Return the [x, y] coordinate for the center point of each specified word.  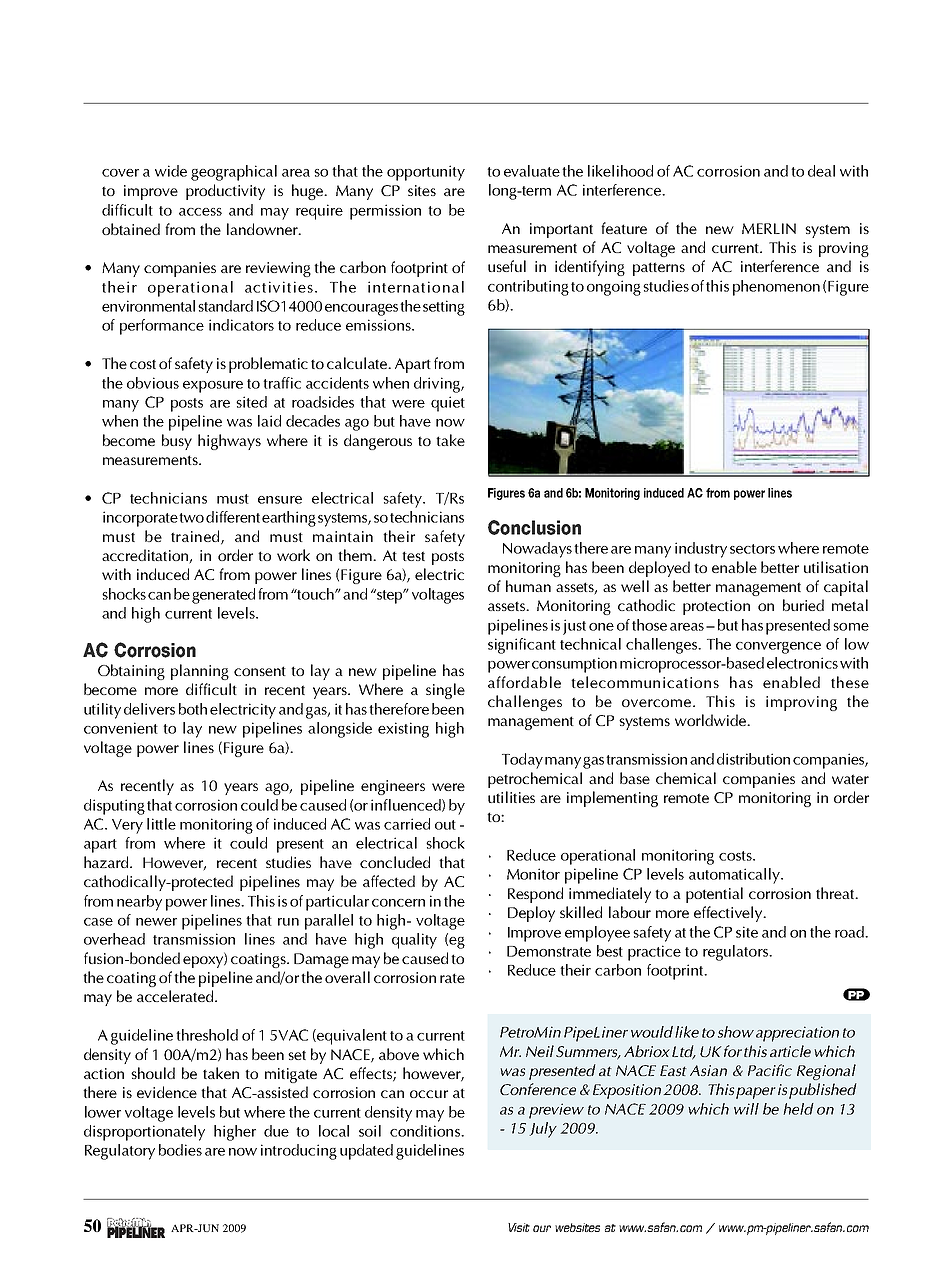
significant [522, 646]
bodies [180, 1150]
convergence [778, 648]
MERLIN [769, 228]
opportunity [426, 173]
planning [200, 672]
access [200, 212]
